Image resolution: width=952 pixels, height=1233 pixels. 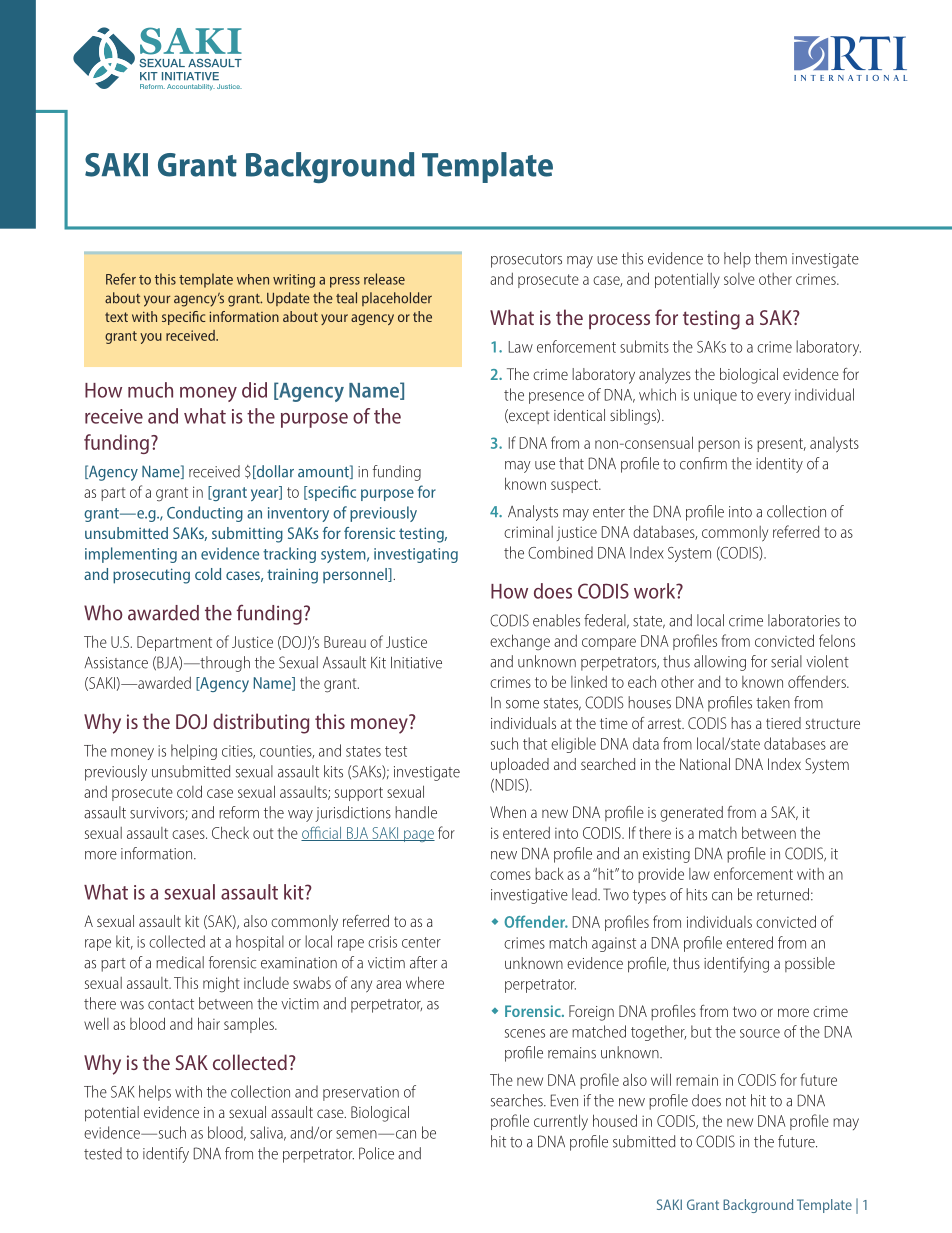 What do you see at coordinates (526, 261) in the document?
I see `prosecutors` at bounding box center [526, 261].
